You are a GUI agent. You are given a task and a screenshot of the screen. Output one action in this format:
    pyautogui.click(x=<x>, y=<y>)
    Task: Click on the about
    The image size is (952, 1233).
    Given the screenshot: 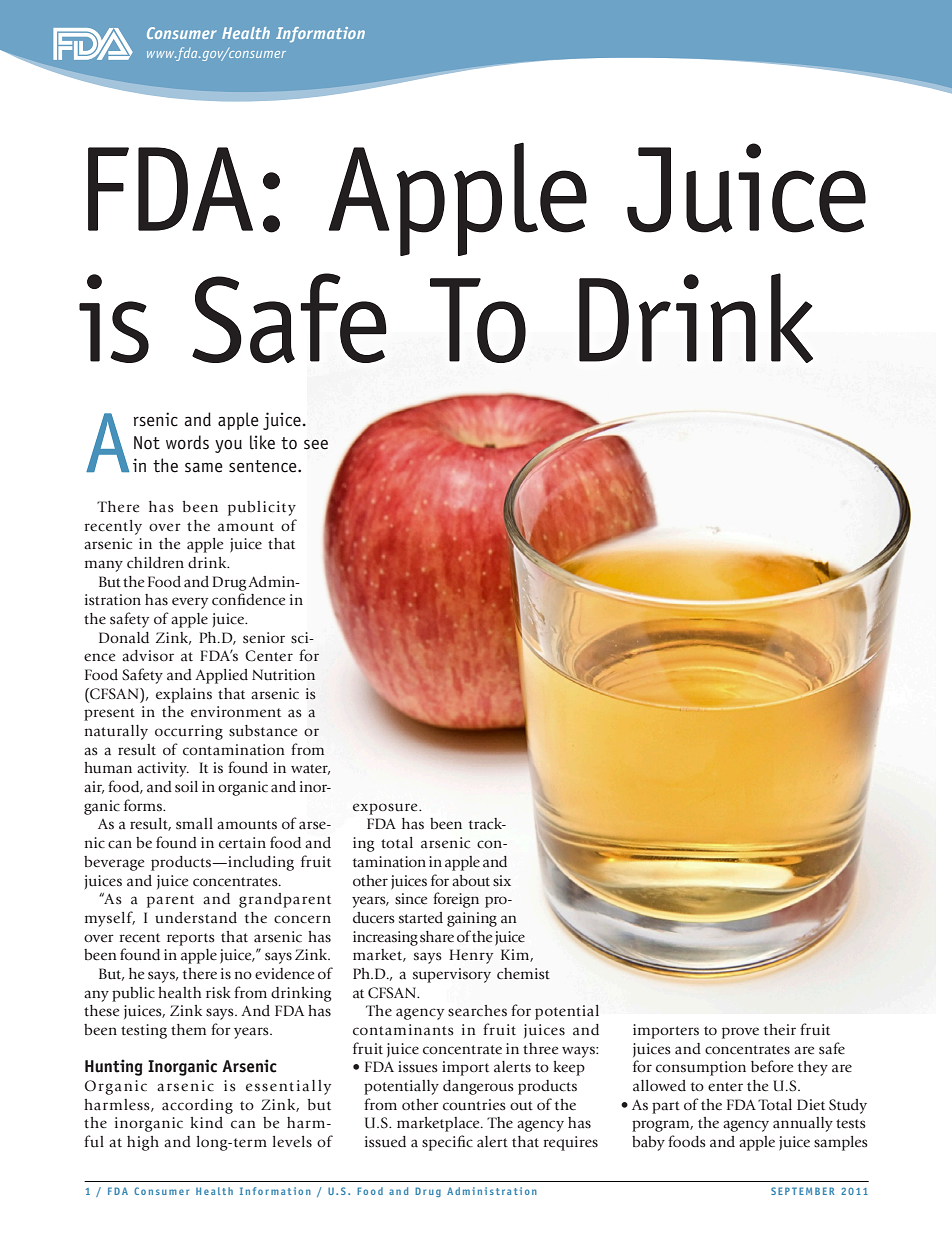 What is the action you would take?
    pyautogui.click(x=471, y=881)
